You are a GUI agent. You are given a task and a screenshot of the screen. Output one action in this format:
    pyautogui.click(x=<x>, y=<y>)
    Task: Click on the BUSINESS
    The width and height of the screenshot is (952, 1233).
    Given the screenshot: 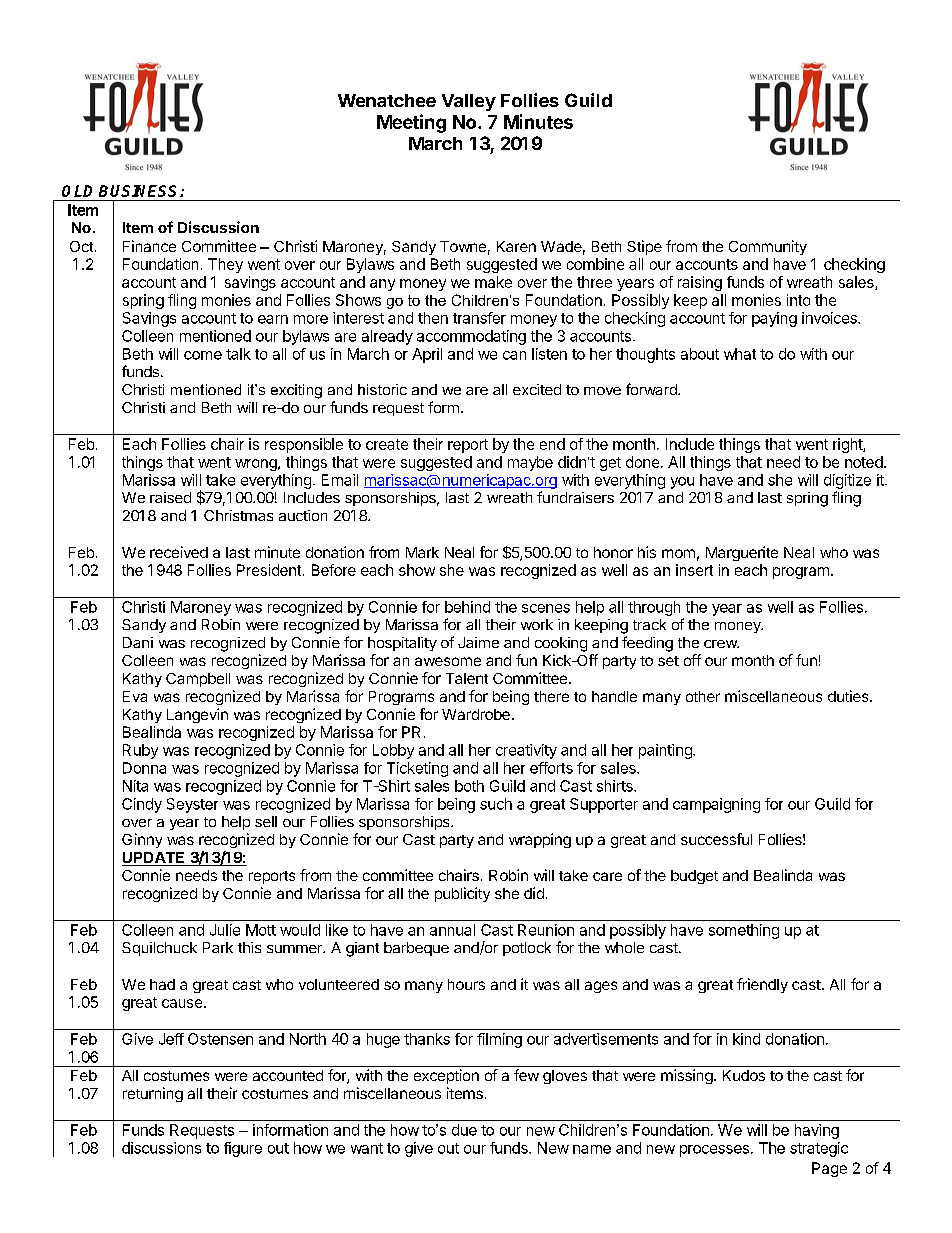 What is the action you would take?
    pyautogui.click(x=140, y=191)
